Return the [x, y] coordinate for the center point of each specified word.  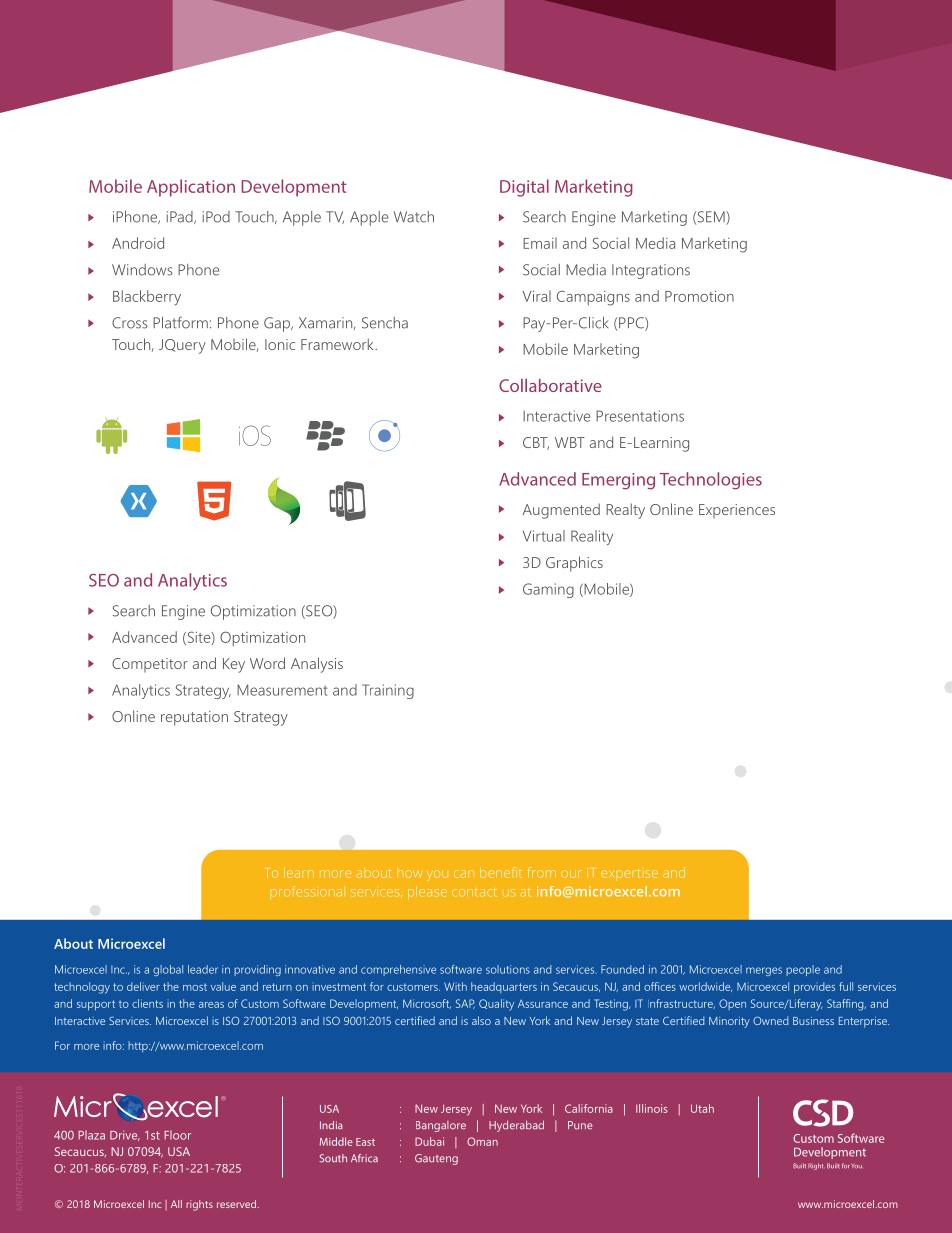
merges [764, 971]
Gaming [548, 590]
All [176, 1204]
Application [191, 188]
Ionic [280, 344]
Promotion [699, 296]
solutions [508, 969]
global [168, 970]
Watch [414, 217]
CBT [536, 443]
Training [388, 691]
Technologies [711, 481]
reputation [194, 718]
